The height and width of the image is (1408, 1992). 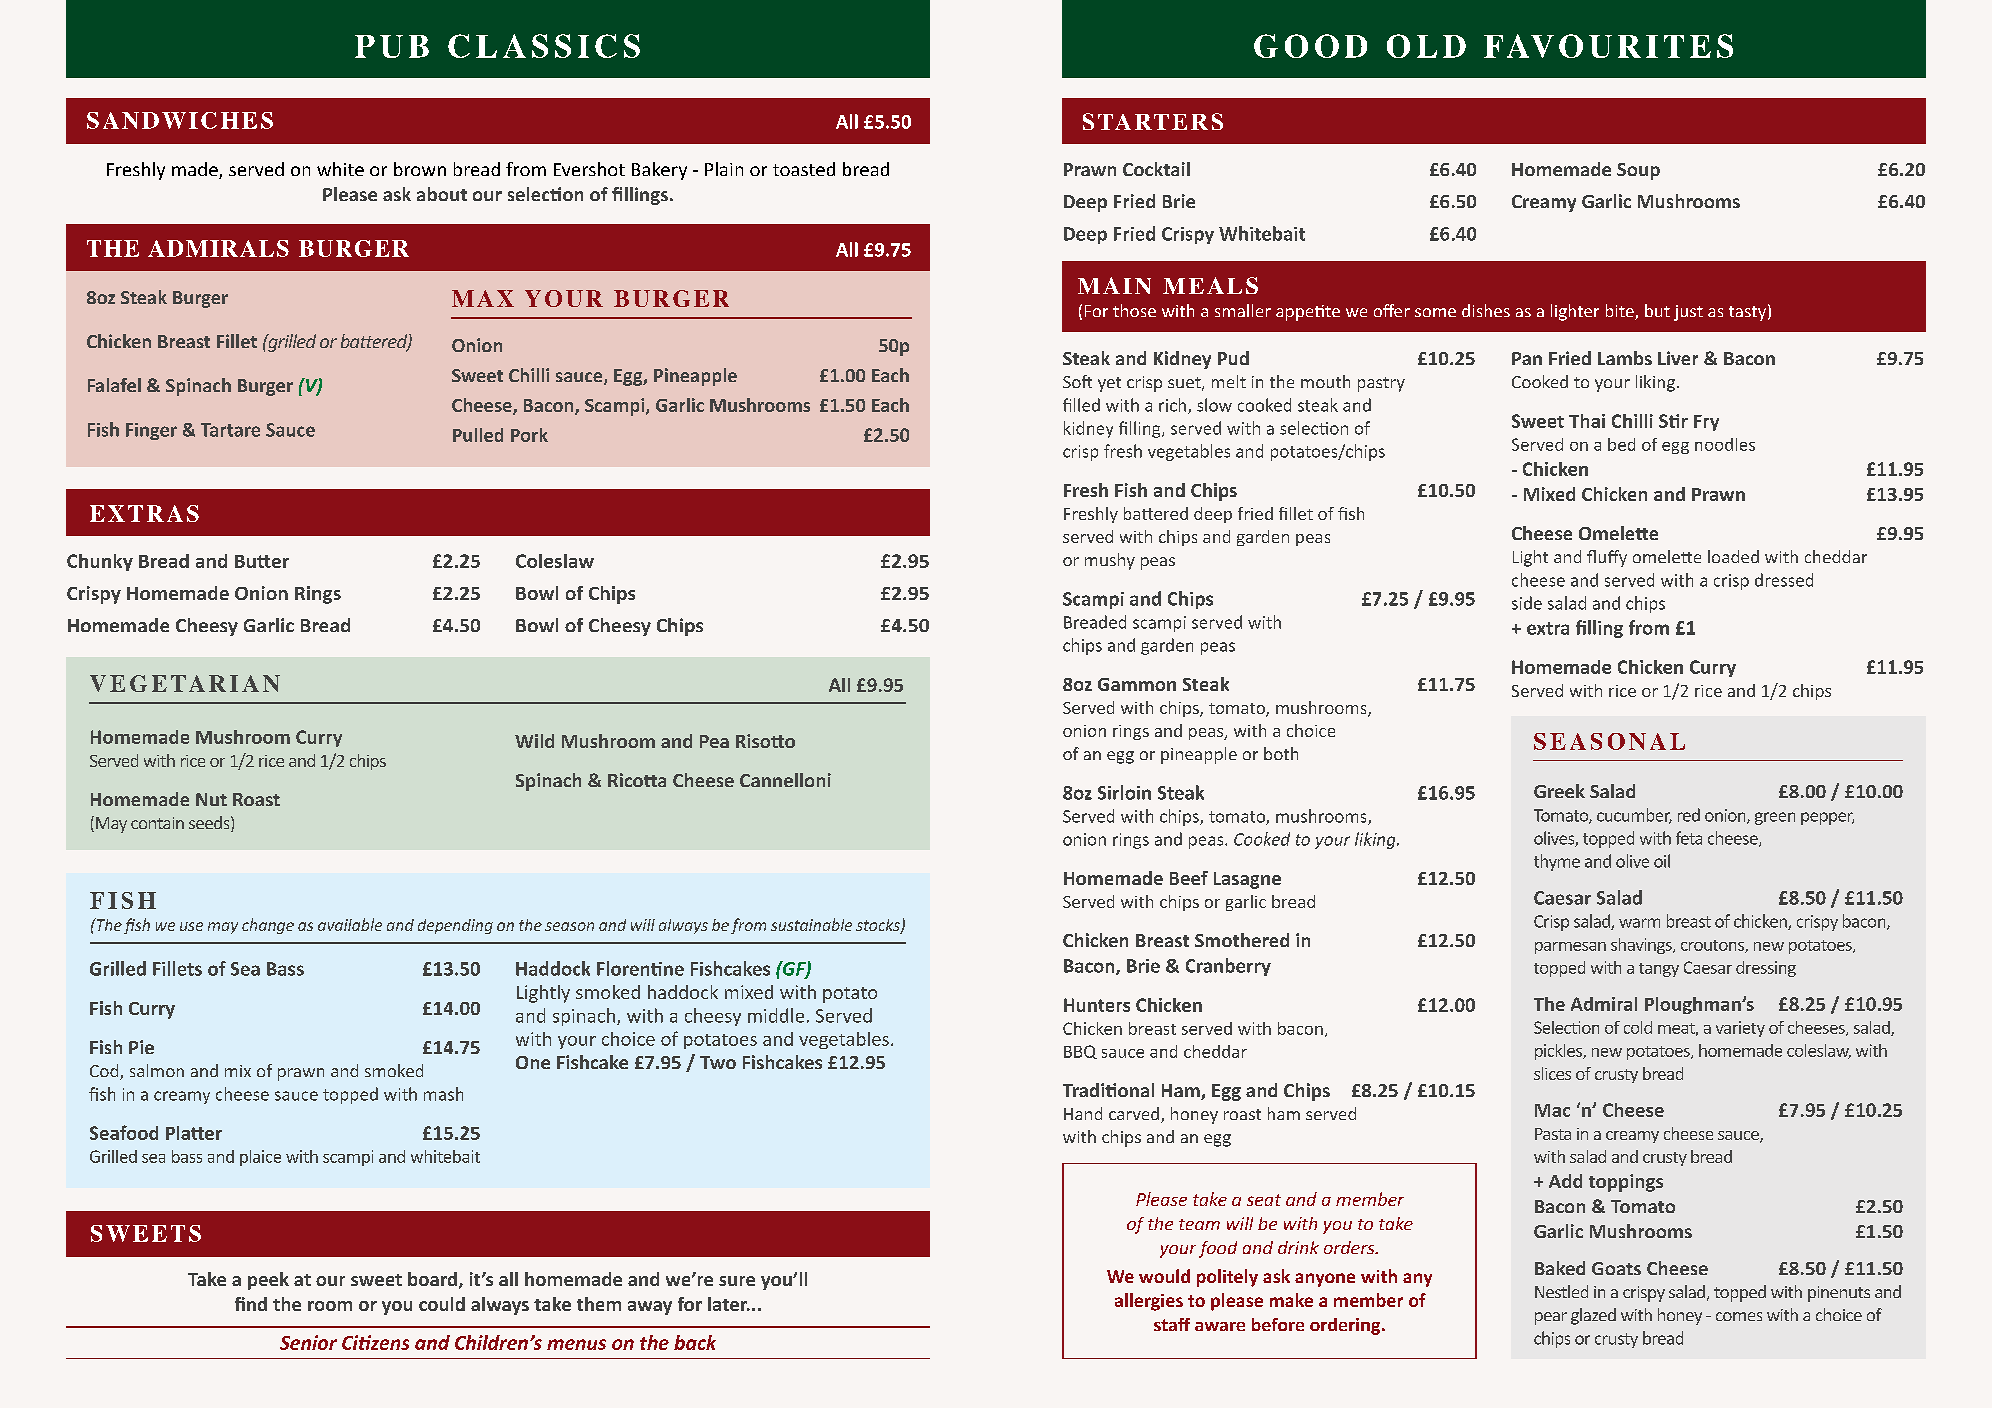 What do you see at coordinates (1638, 171) in the image?
I see `Soup` at bounding box center [1638, 171].
